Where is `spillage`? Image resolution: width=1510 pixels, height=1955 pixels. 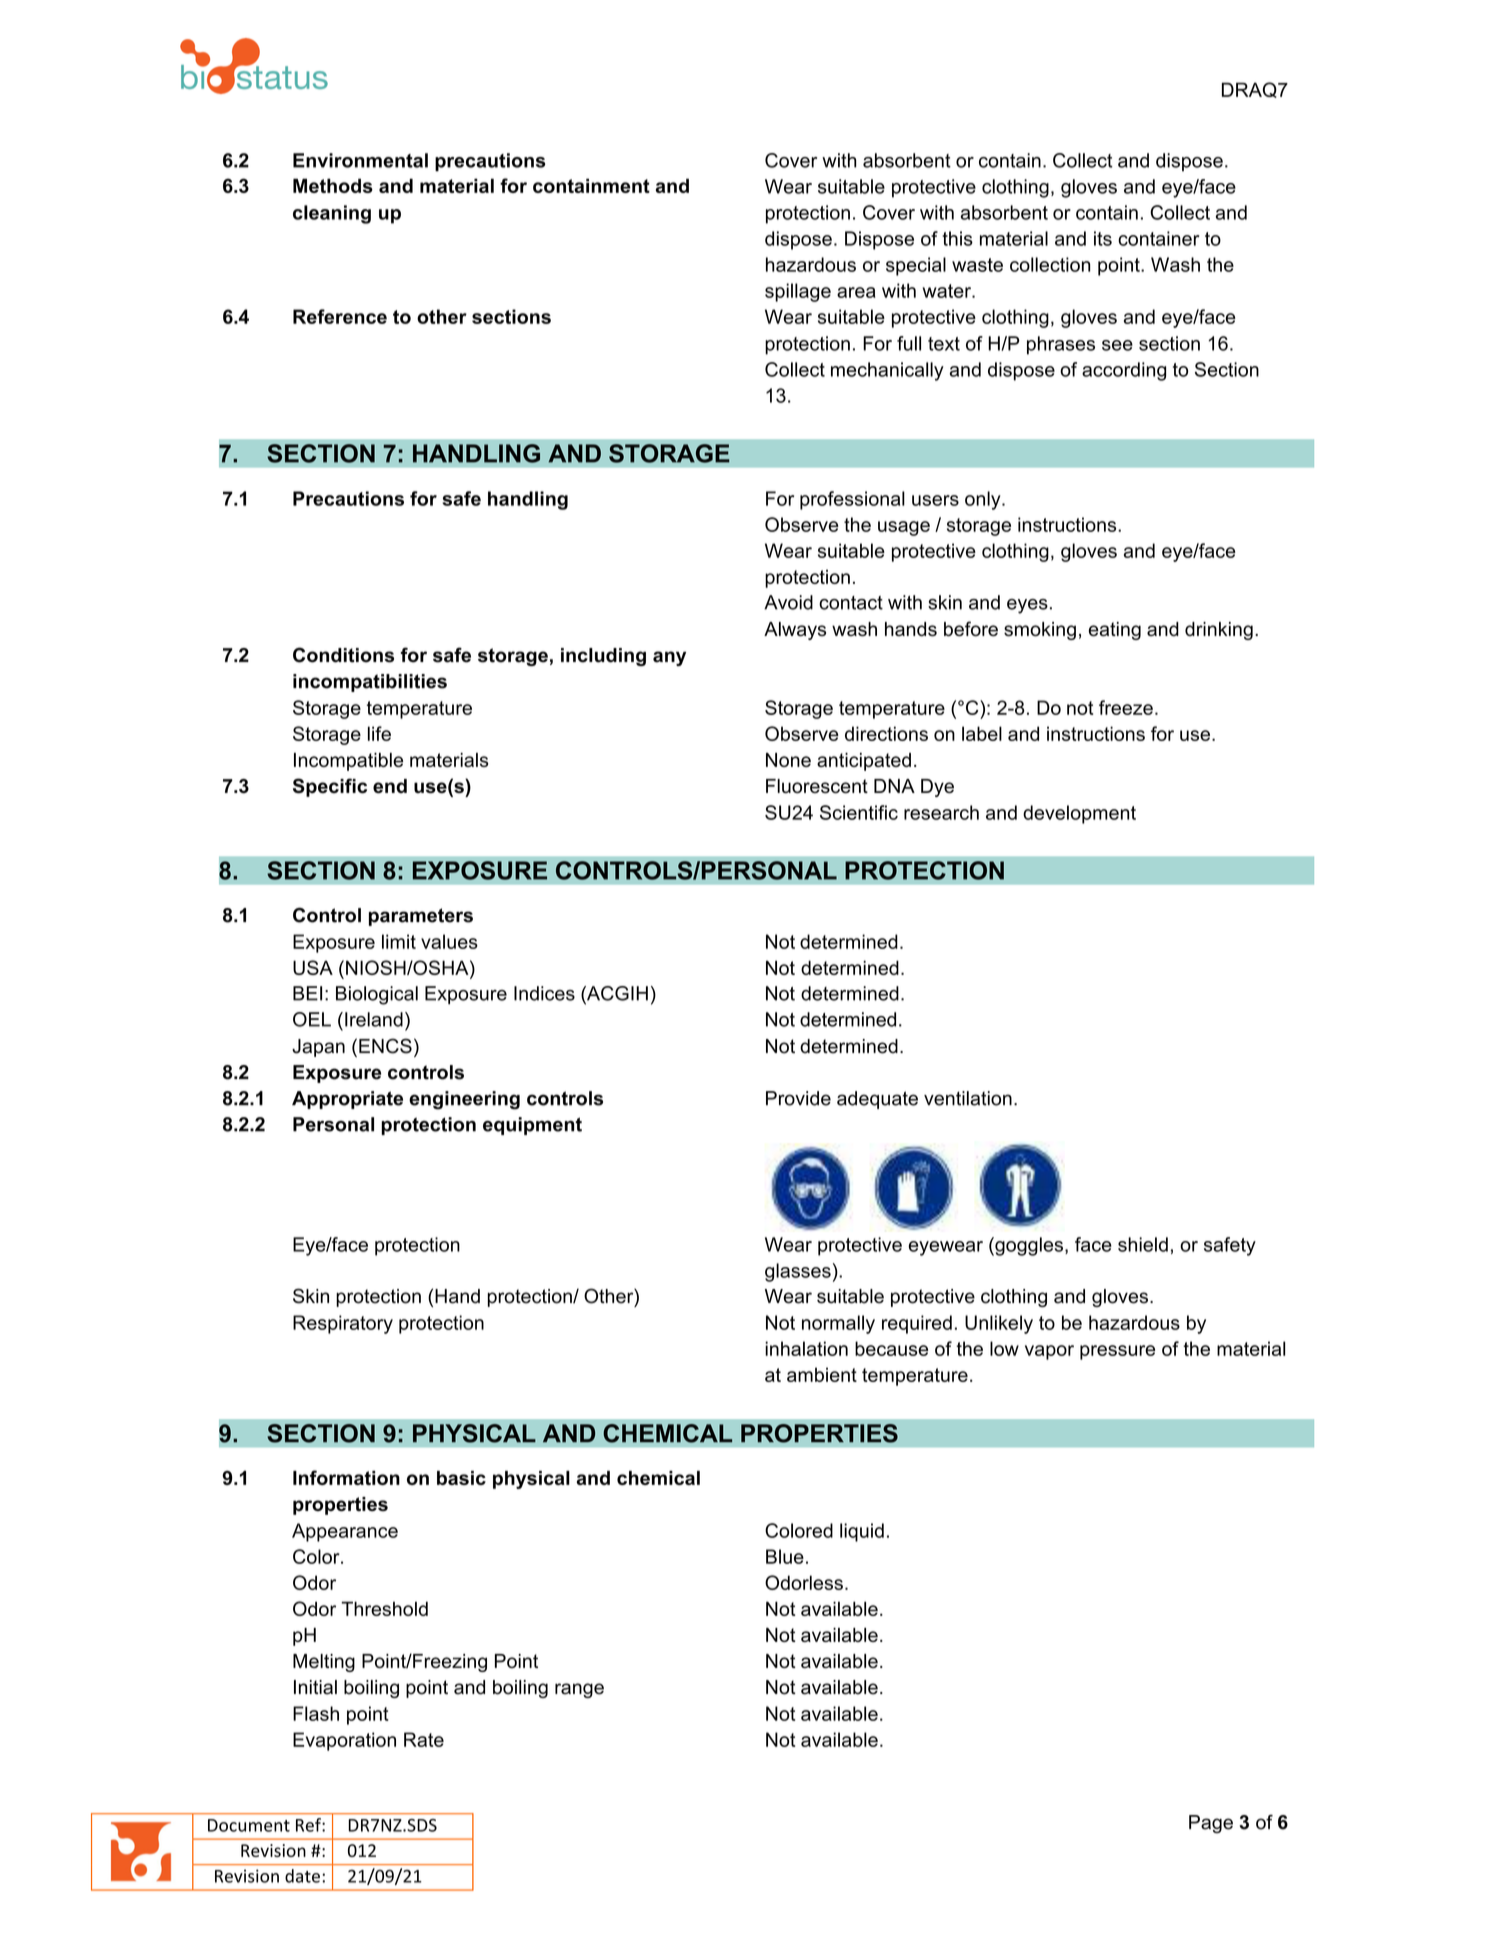 spillage is located at coordinates (798, 292).
